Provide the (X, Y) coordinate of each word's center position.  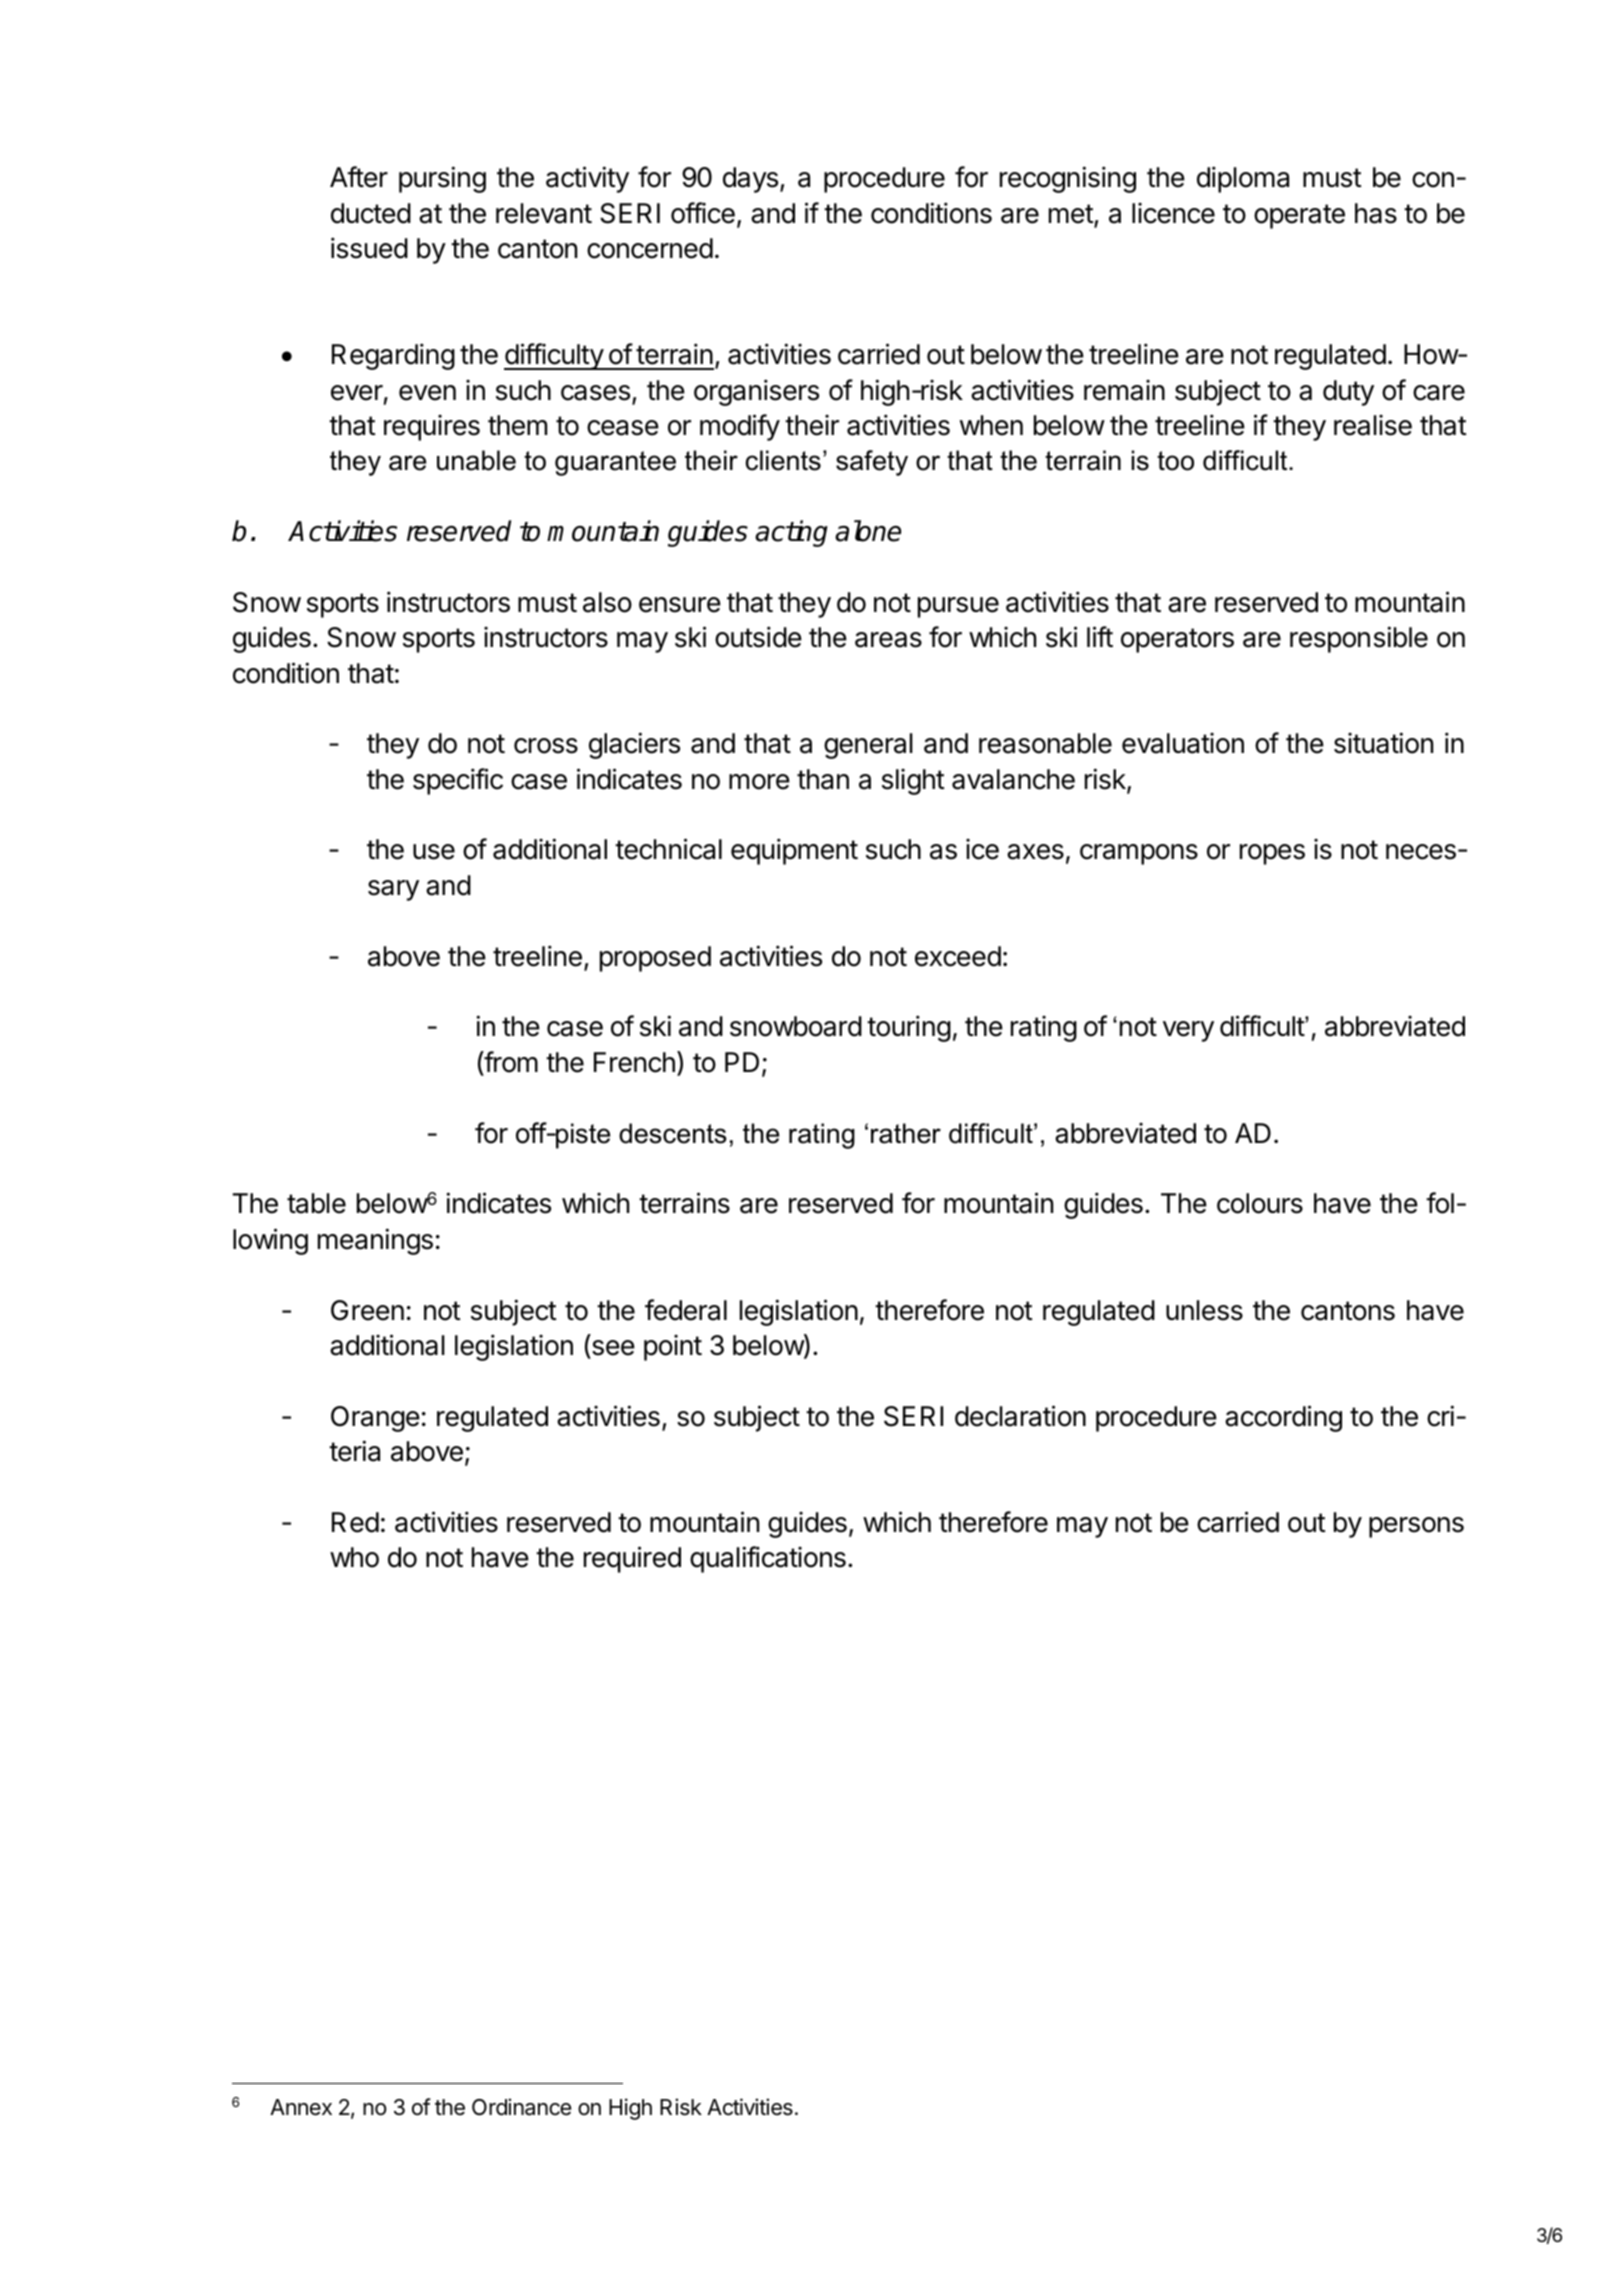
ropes (1272, 854)
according (1283, 1418)
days (750, 180)
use (434, 852)
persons (1416, 1527)
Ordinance (521, 2107)
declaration (1020, 1416)
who (354, 1557)
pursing (442, 179)
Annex (301, 2107)
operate (1299, 216)
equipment (794, 851)
